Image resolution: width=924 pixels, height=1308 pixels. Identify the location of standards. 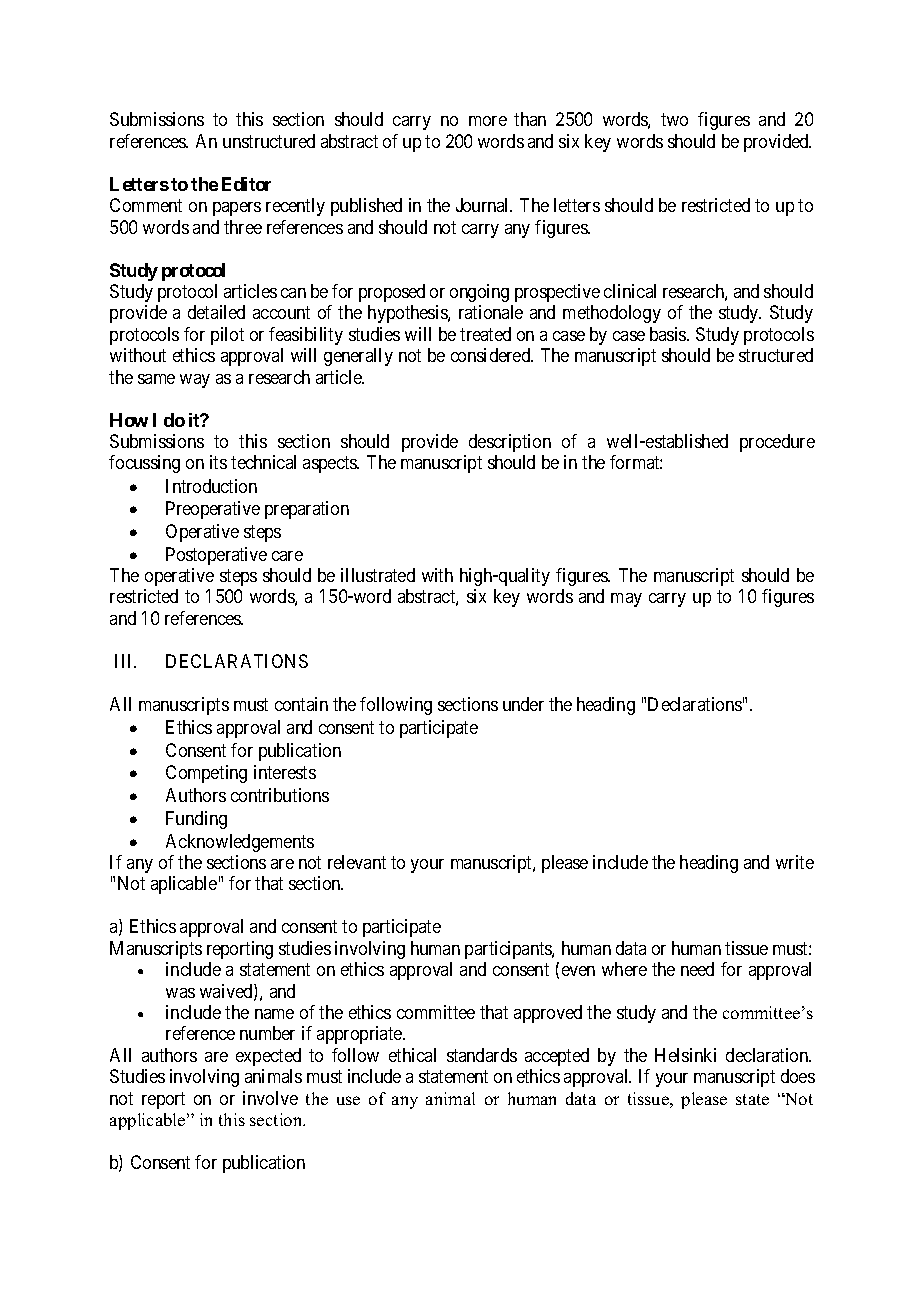
(482, 1055).
